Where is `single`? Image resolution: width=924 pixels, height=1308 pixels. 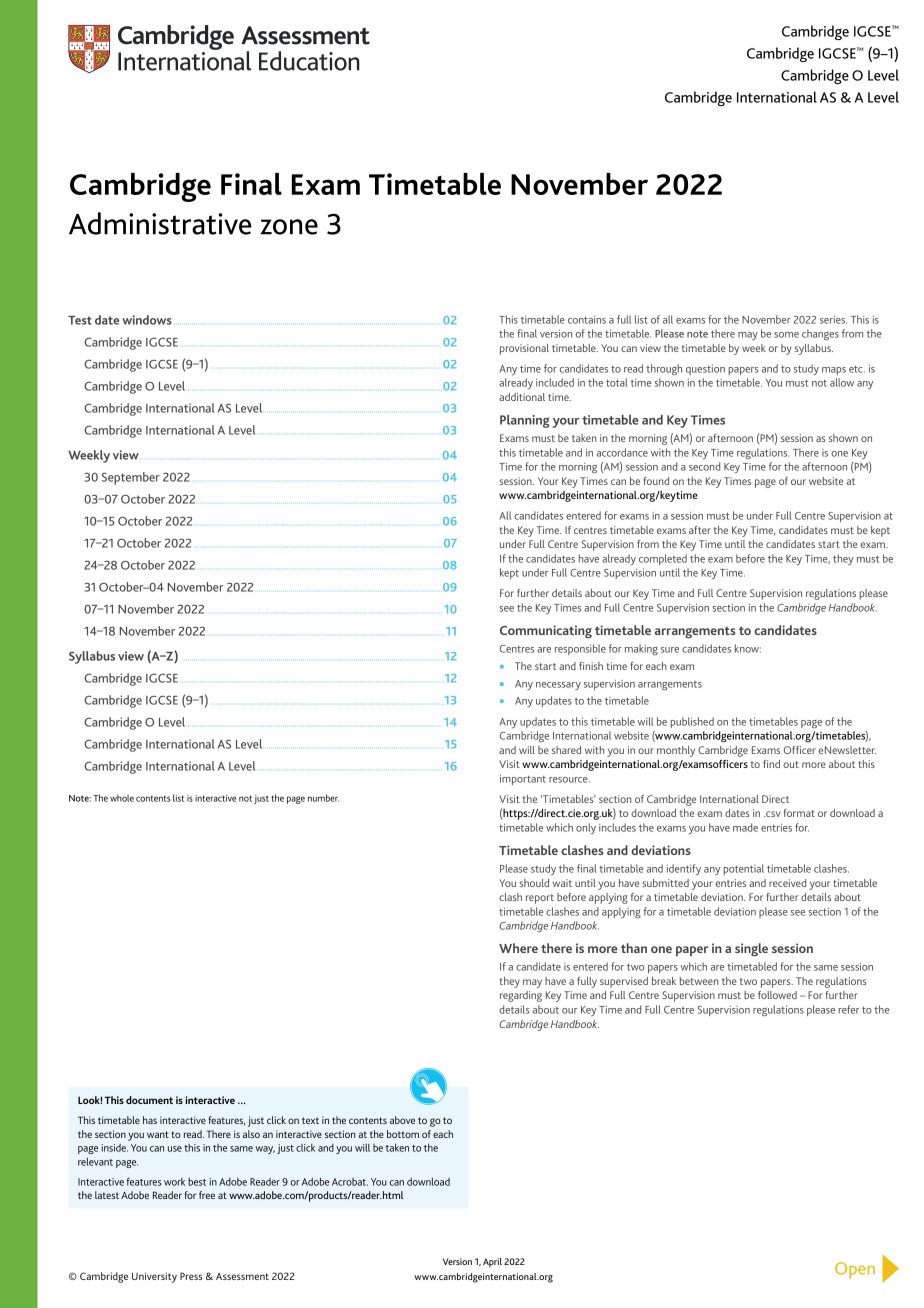 single is located at coordinates (751, 950).
